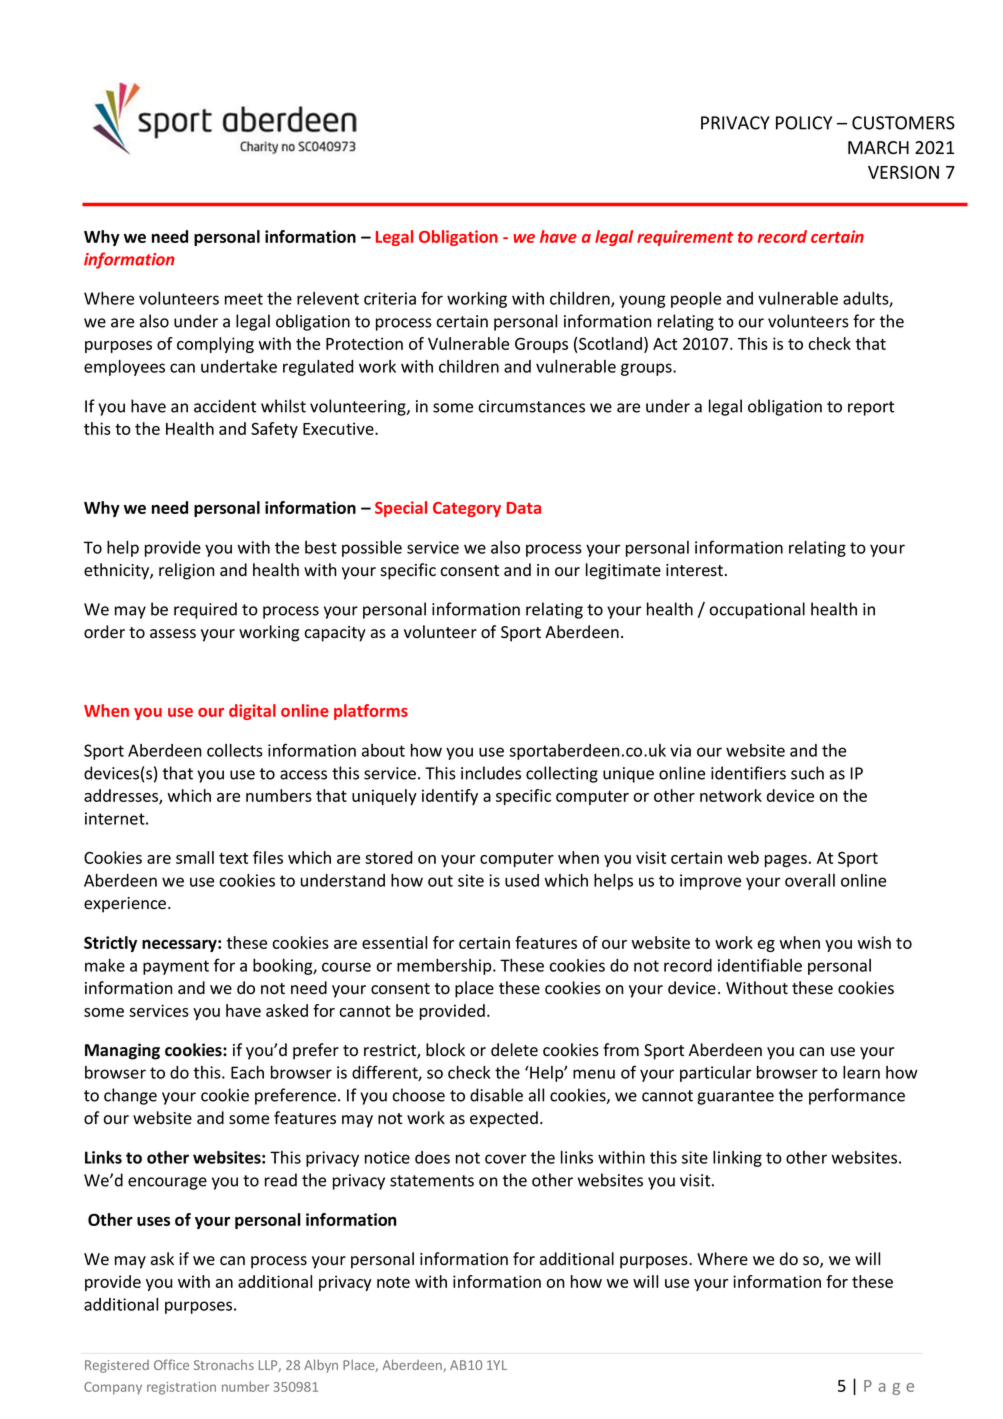  I want to click on includes, so click(491, 773).
